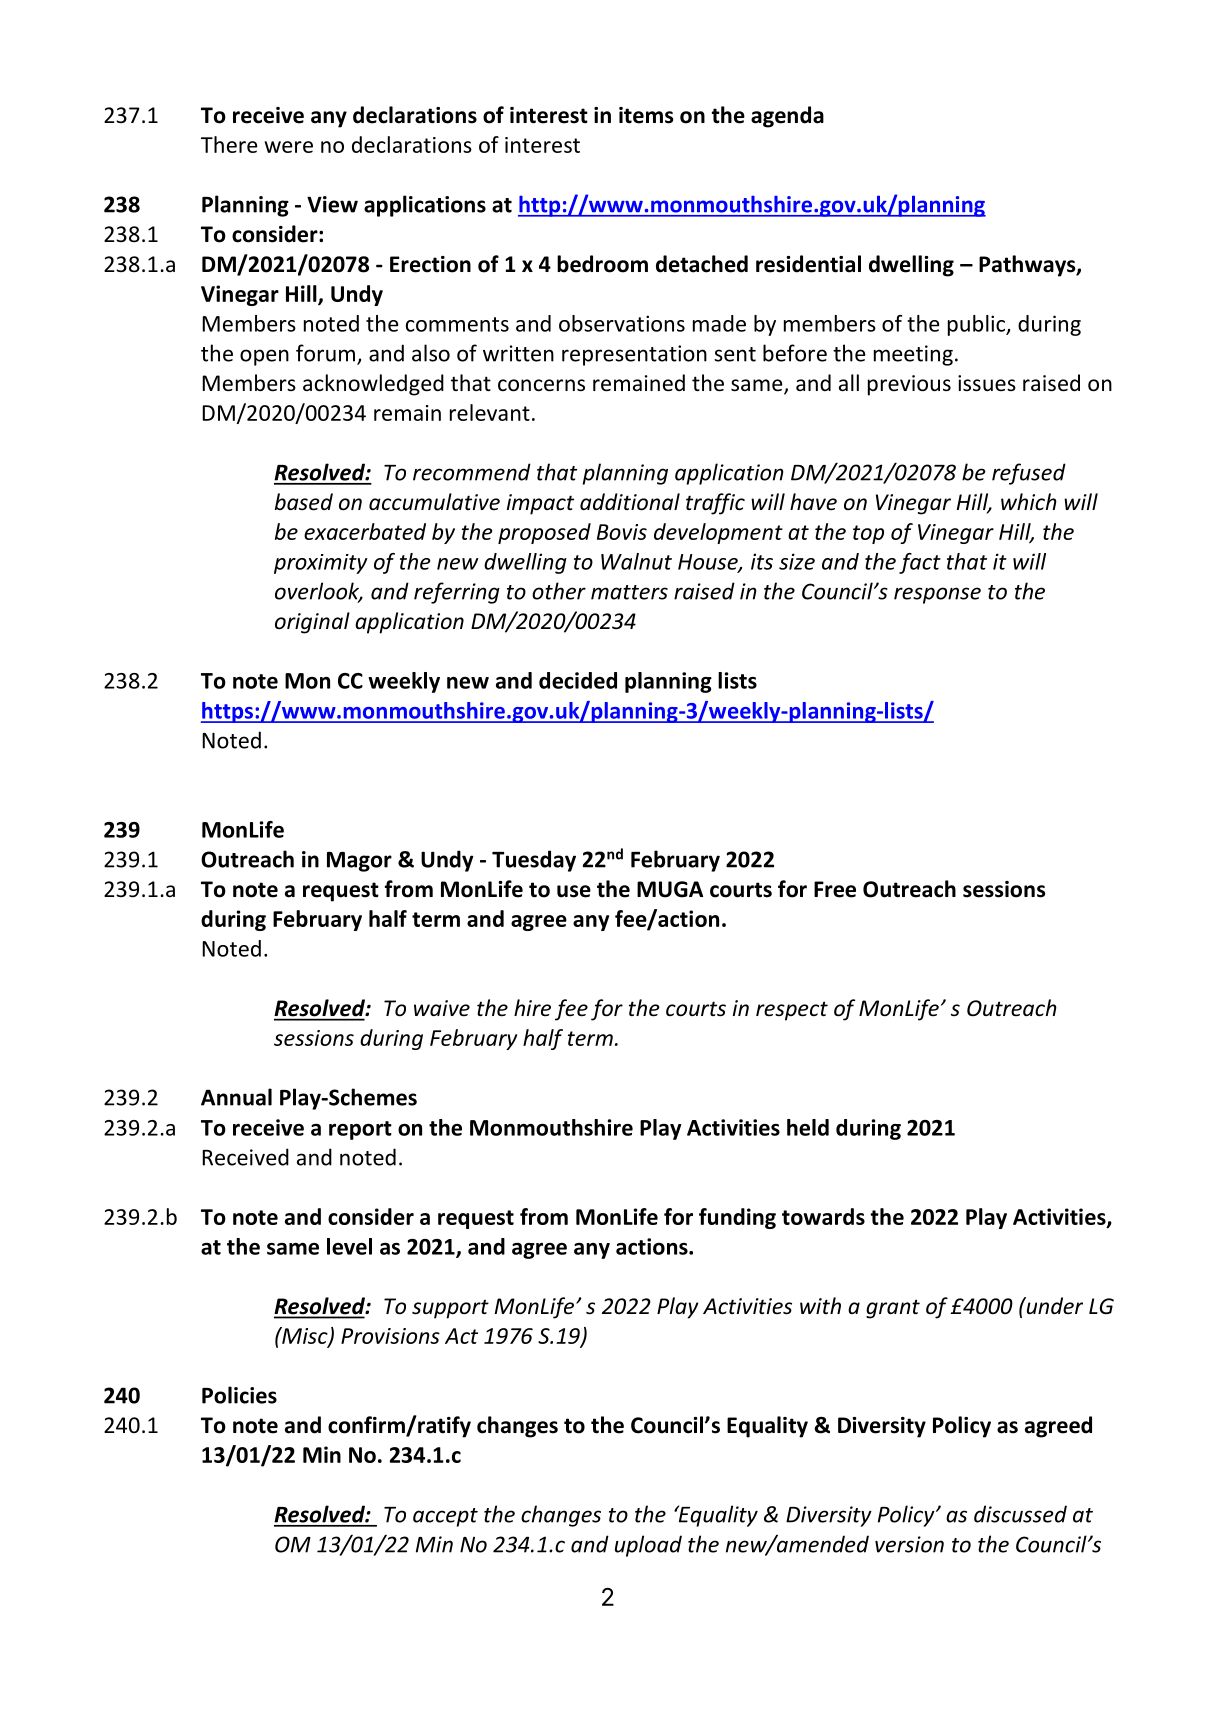 Image resolution: width=1210 pixels, height=1711 pixels. I want to click on fact, so click(920, 563).
